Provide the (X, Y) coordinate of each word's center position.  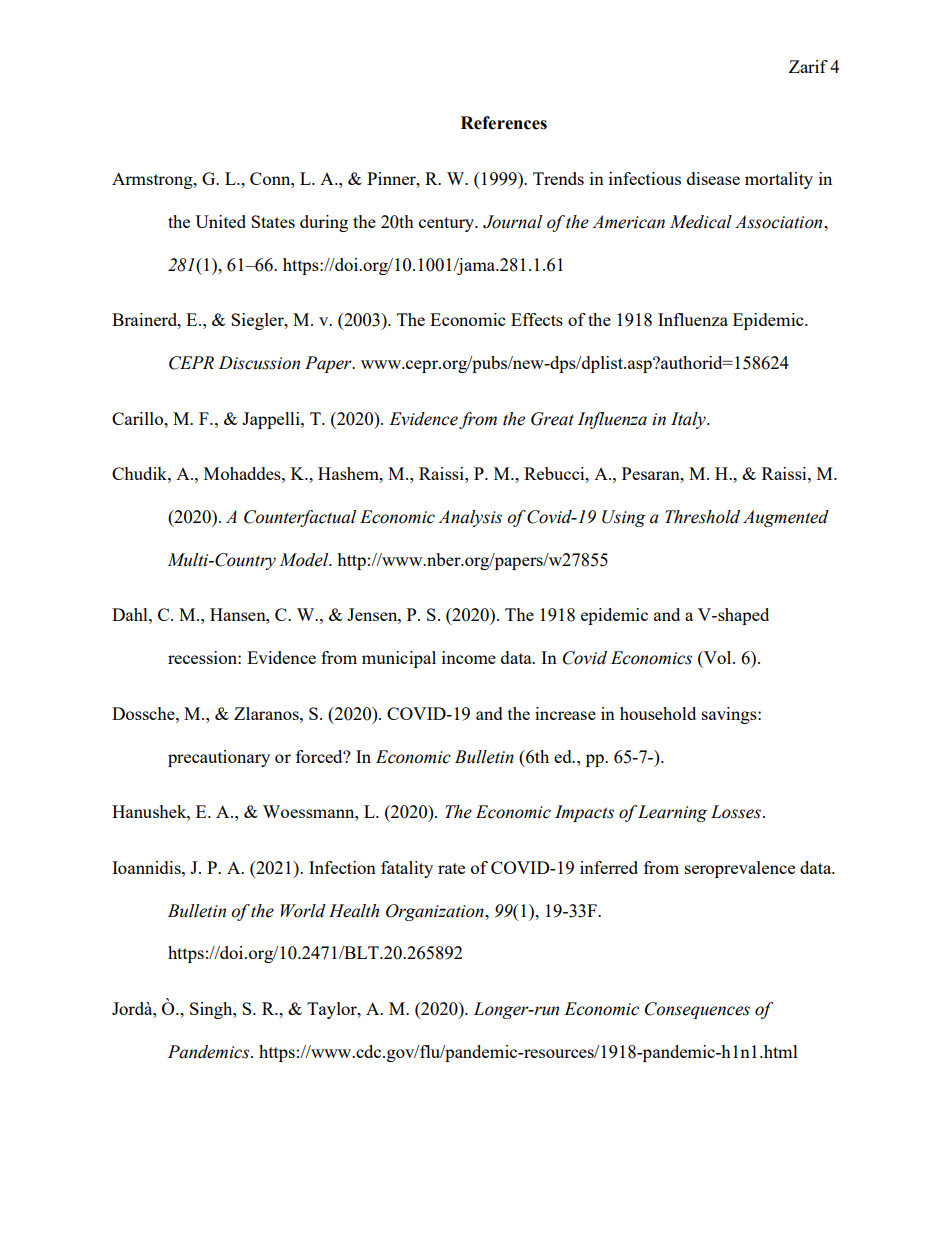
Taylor (333, 1010)
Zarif (808, 66)
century (448, 224)
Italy (689, 420)
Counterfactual (300, 518)
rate (451, 868)
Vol (717, 659)
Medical (701, 222)
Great (552, 419)
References (504, 123)
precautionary (219, 758)
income (469, 657)
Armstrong (153, 180)
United (220, 221)
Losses (736, 812)
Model (305, 560)
